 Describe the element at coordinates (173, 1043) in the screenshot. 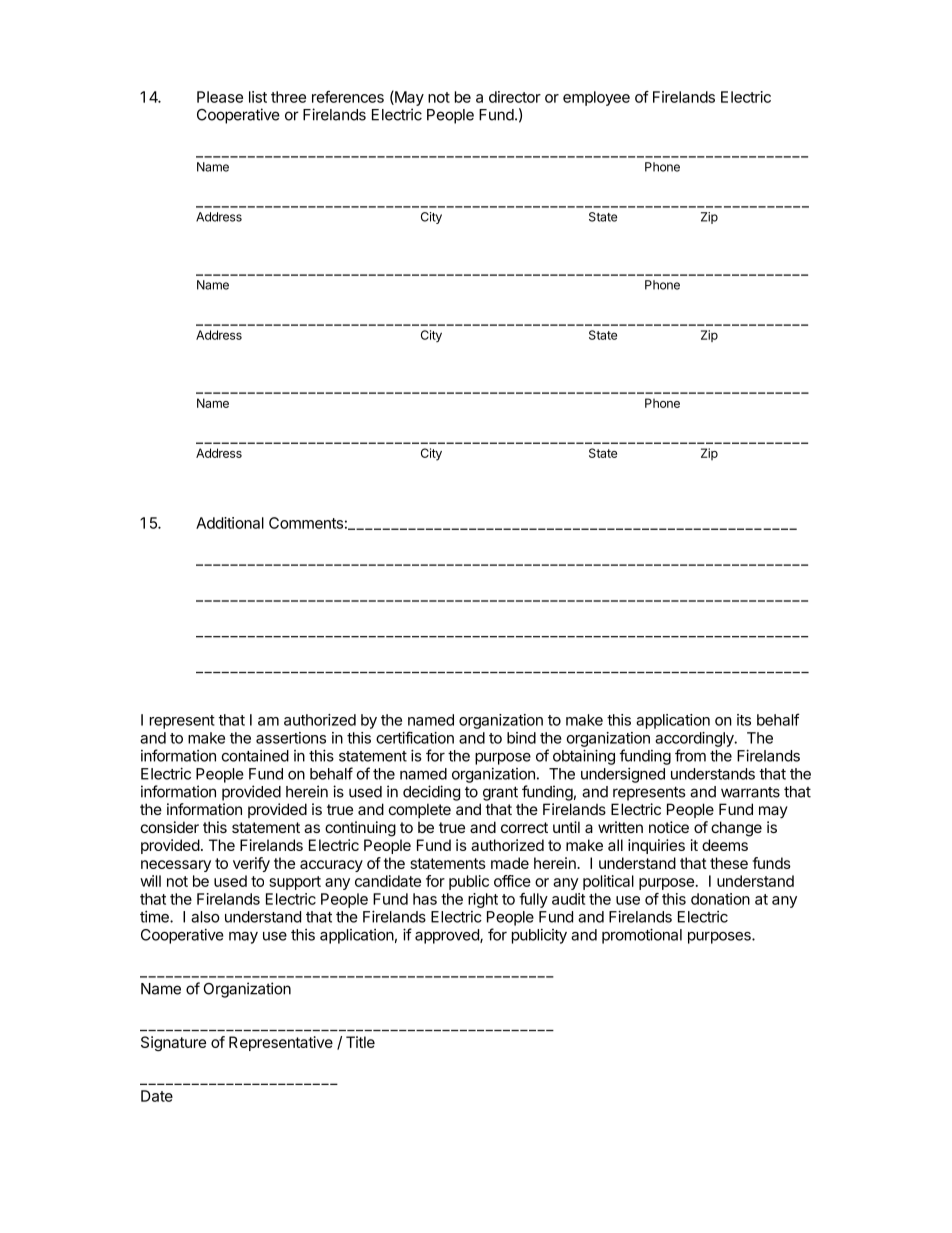

I see `Signature` at that location.
